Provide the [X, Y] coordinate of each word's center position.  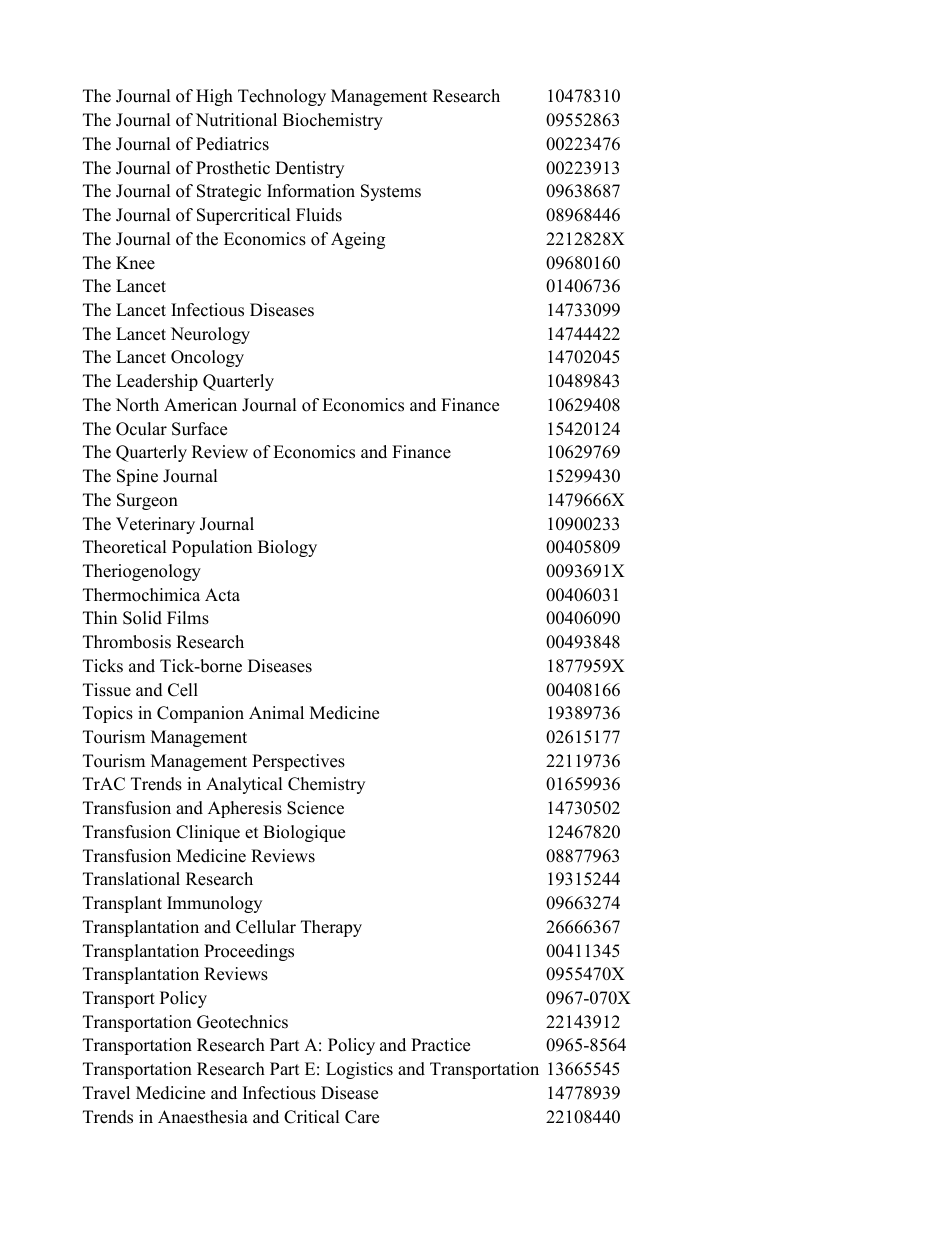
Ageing [358, 240]
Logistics [359, 1070]
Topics [108, 714]
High [214, 97]
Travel [106, 1093]
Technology [282, 97]
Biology [287, 548]
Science [315, 808]
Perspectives [298, 762]
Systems [391, 192]
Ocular [141, 429]
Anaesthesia [203, 1117]
